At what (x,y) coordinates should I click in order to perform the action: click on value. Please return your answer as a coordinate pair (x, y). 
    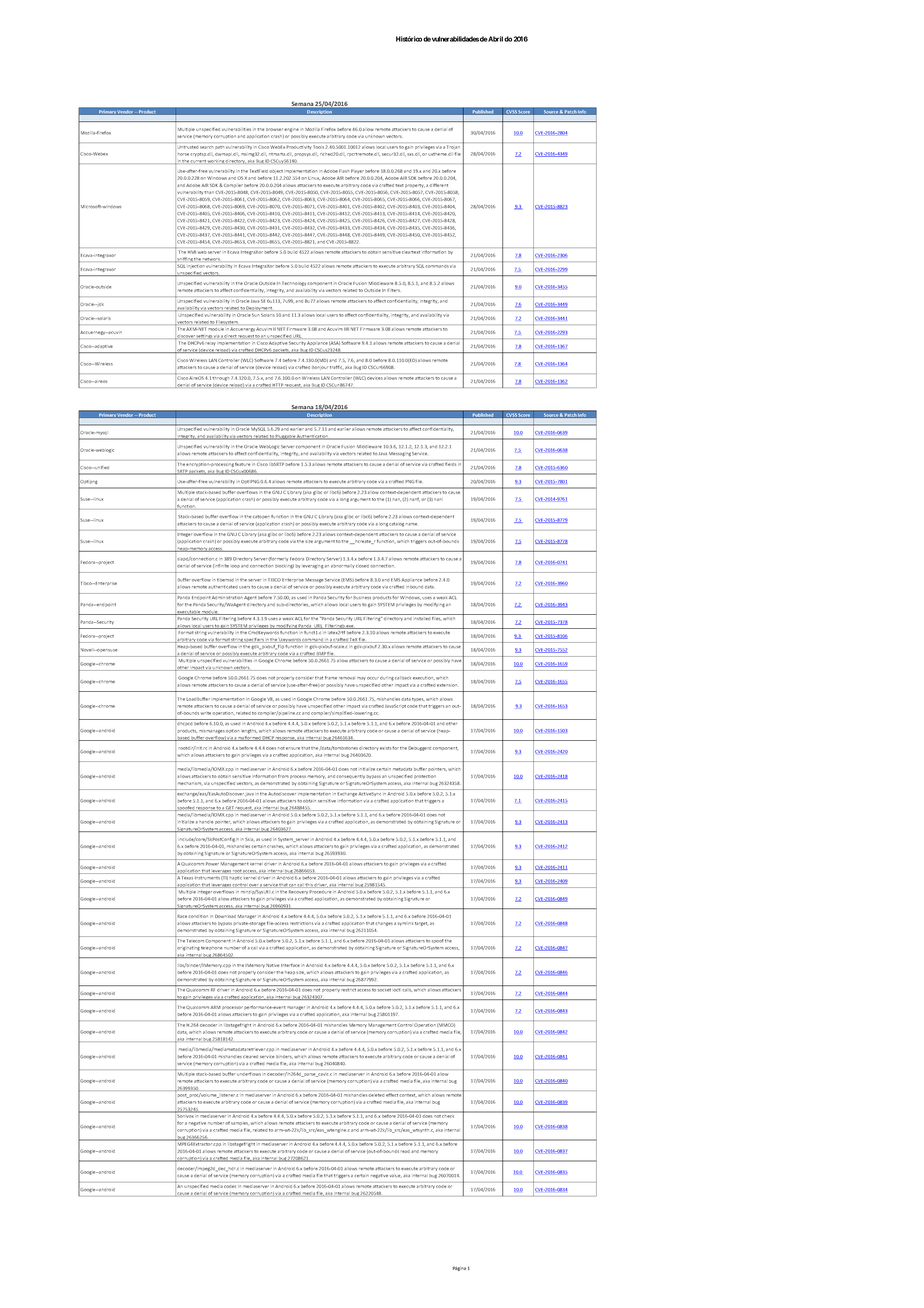
    Looking at the image, I should click on (395, 1176).
